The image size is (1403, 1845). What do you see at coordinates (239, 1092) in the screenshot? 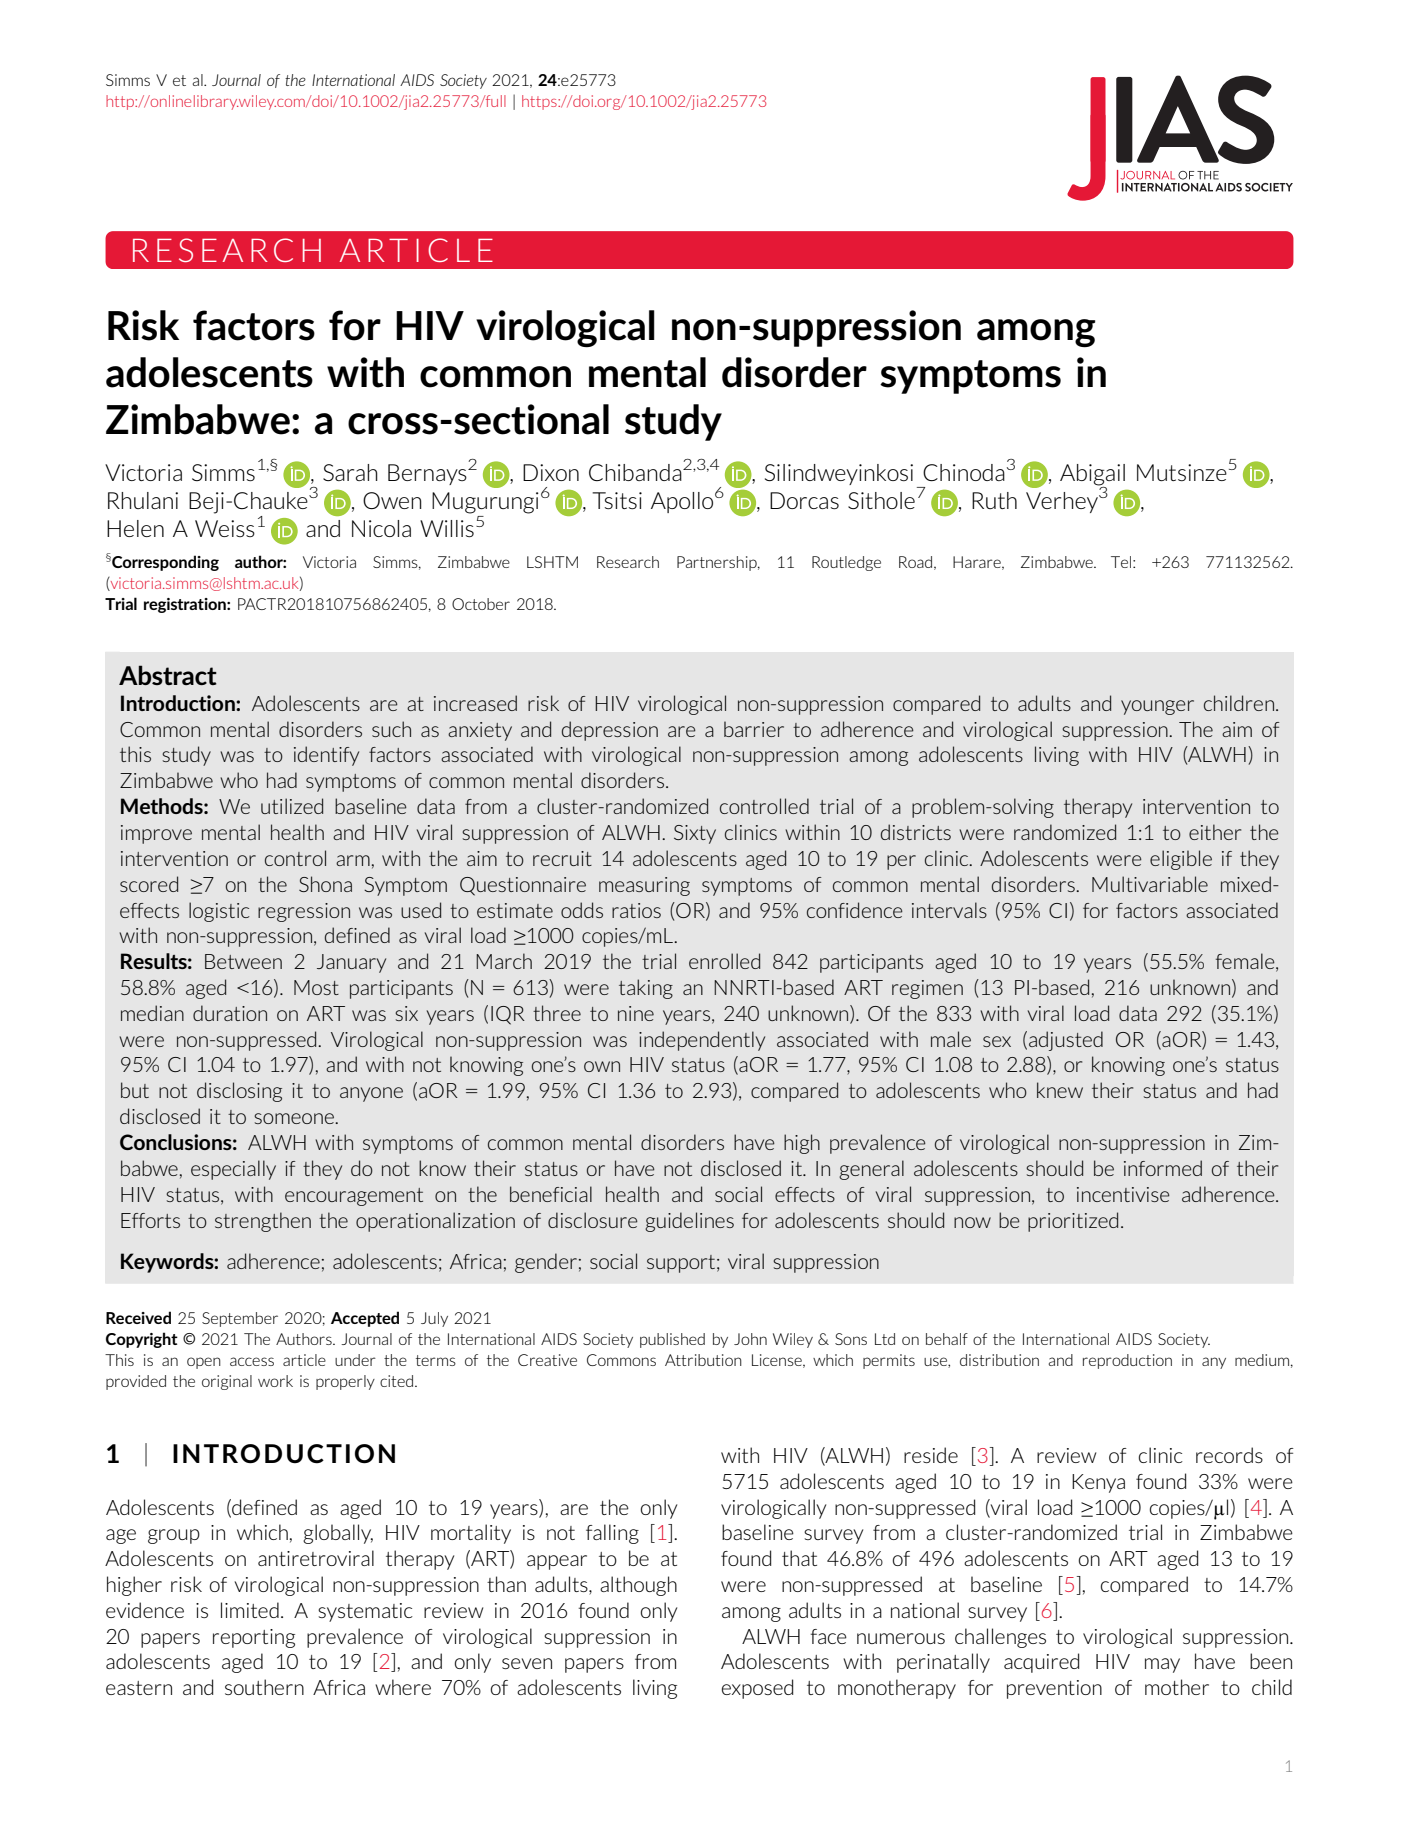
I see `disclosing` at bounding box center [239, 1092].
